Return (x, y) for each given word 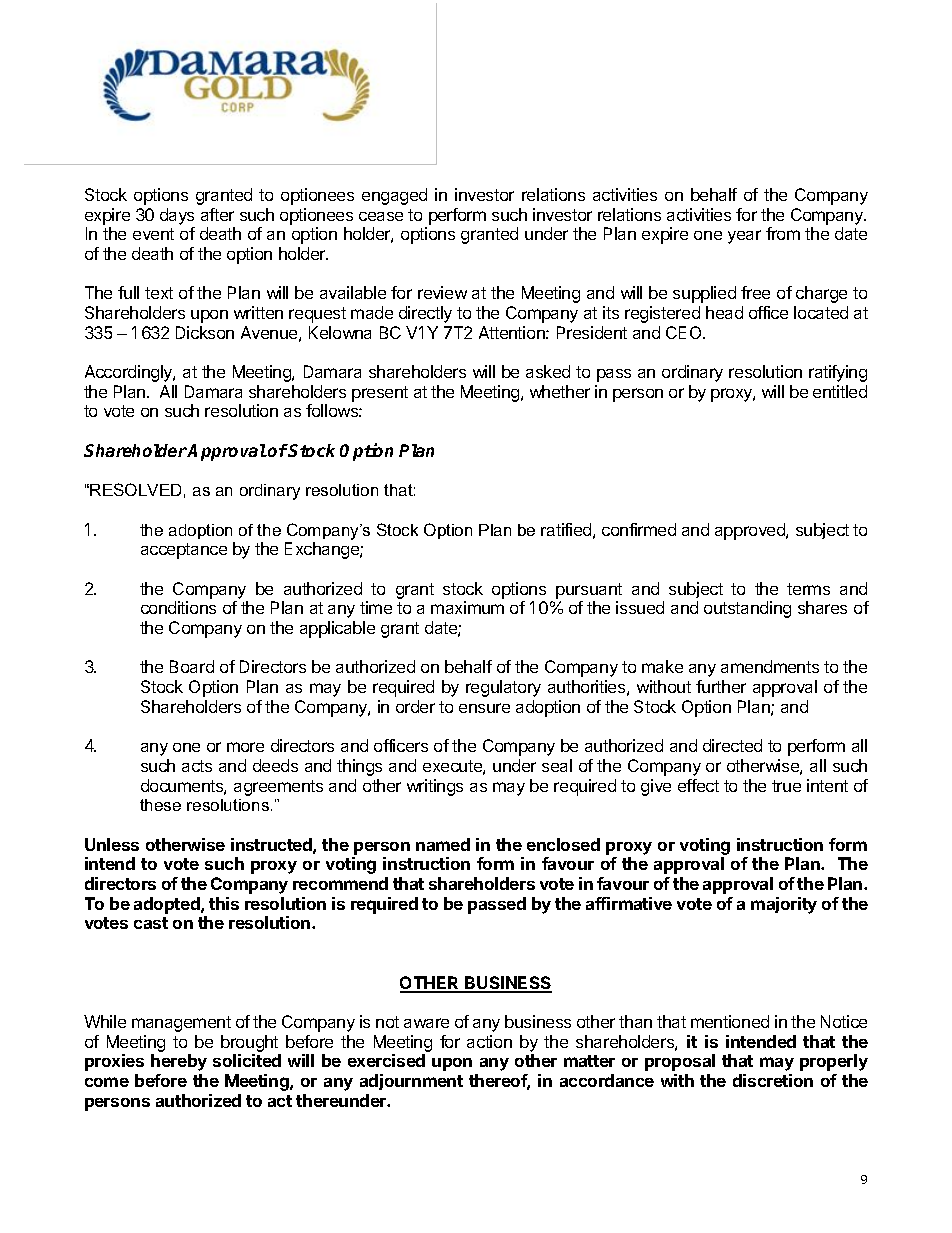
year (744, 237)
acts (197, 766)
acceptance (184, 551)
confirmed (639, 529)
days (177, 216)
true (786, 786)
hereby (179, 1062)
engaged (394, 196)
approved (751, 531)
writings (435, 787)
